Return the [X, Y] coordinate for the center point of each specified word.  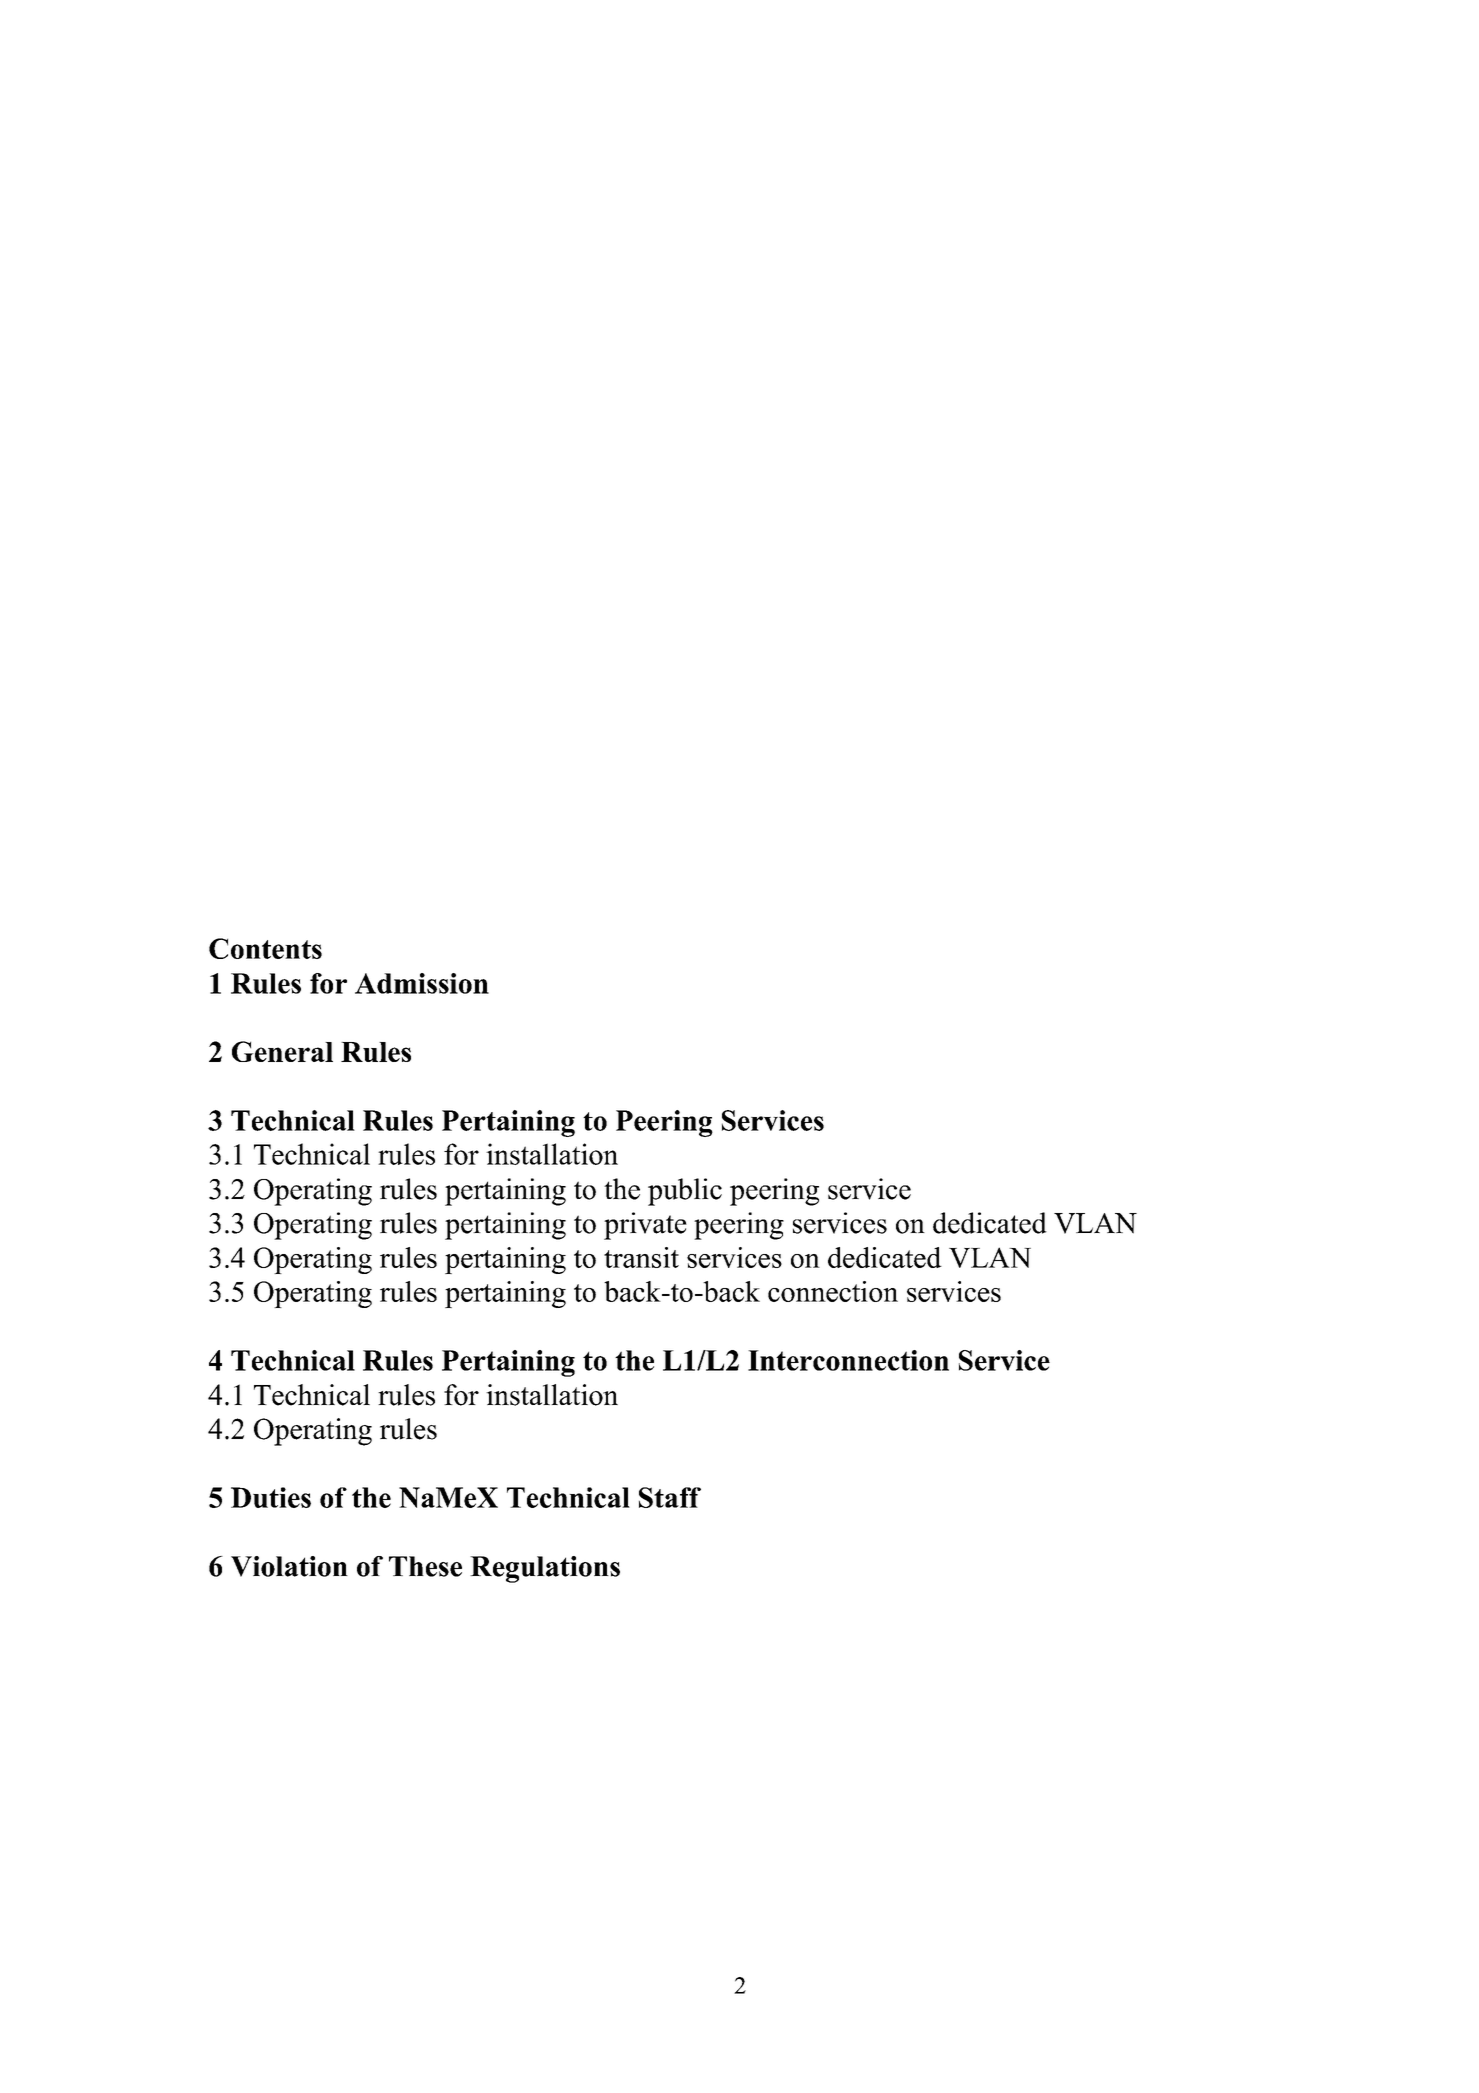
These [425, 1566]
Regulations [545, 1569]
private [645, 1226]
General [282, 1051]
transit [641, 1257]
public [685, 1192]
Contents [265, 948]
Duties [271, 1497]
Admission [422, 983]
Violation [289, 1566]
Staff [670, 1497]
